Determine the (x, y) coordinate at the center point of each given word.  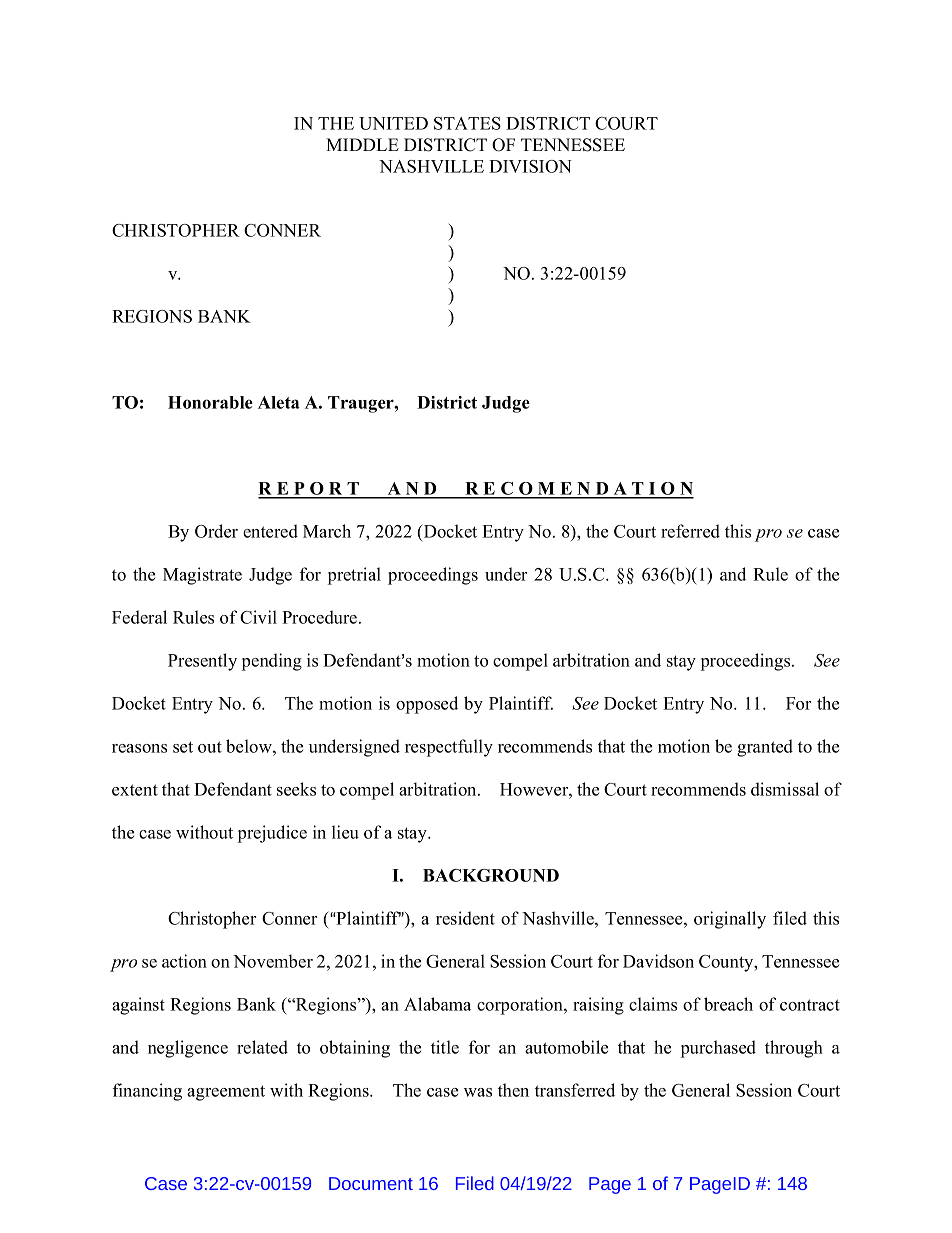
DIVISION (530, 166)
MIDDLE (362, 144)
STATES (467, 123)
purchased (718, 1049)
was (478, 1092)
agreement (226, 1093)
